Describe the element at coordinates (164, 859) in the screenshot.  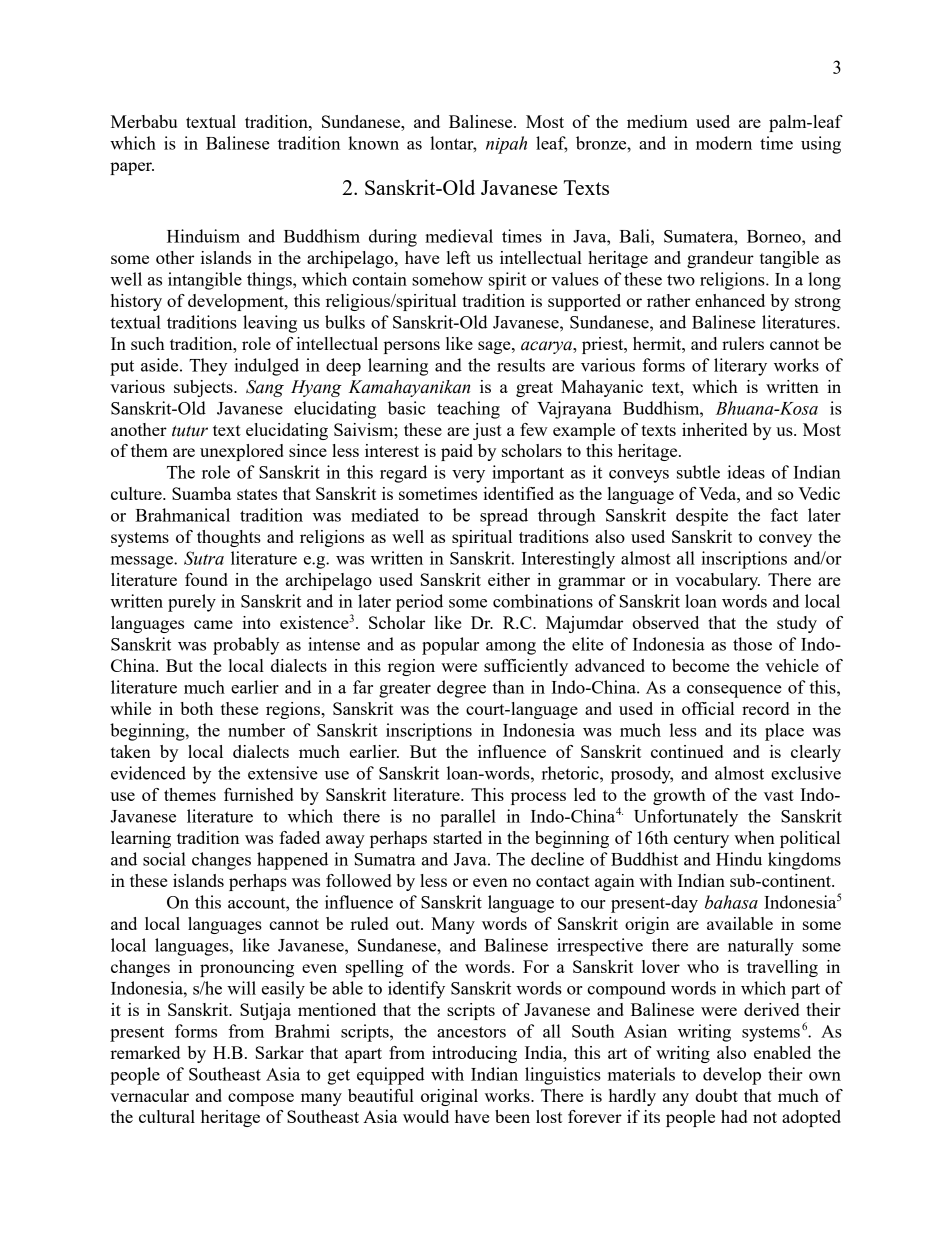
I see `social` at that location.
